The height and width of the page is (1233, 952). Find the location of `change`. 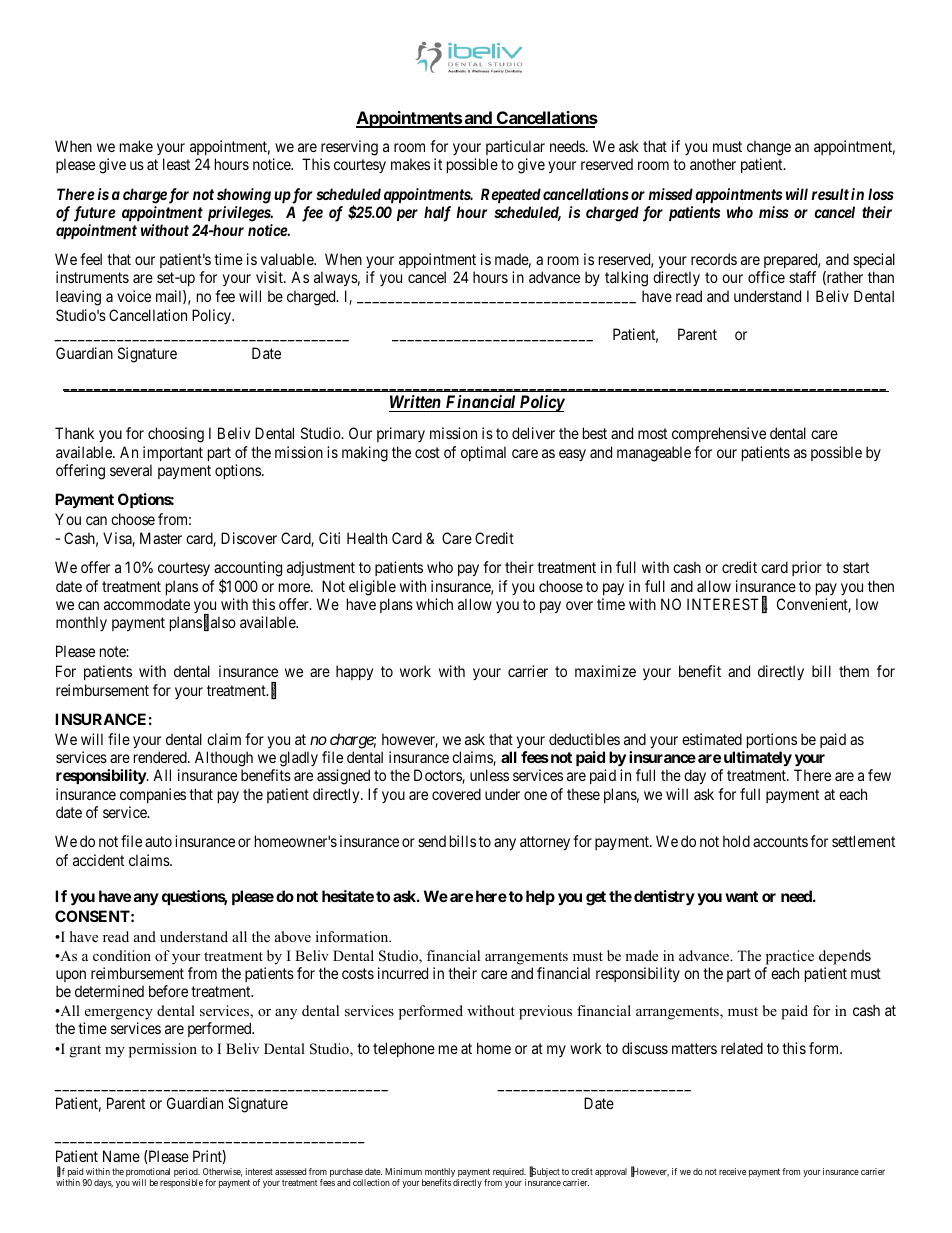

change is located at coordinates (769, 148).
